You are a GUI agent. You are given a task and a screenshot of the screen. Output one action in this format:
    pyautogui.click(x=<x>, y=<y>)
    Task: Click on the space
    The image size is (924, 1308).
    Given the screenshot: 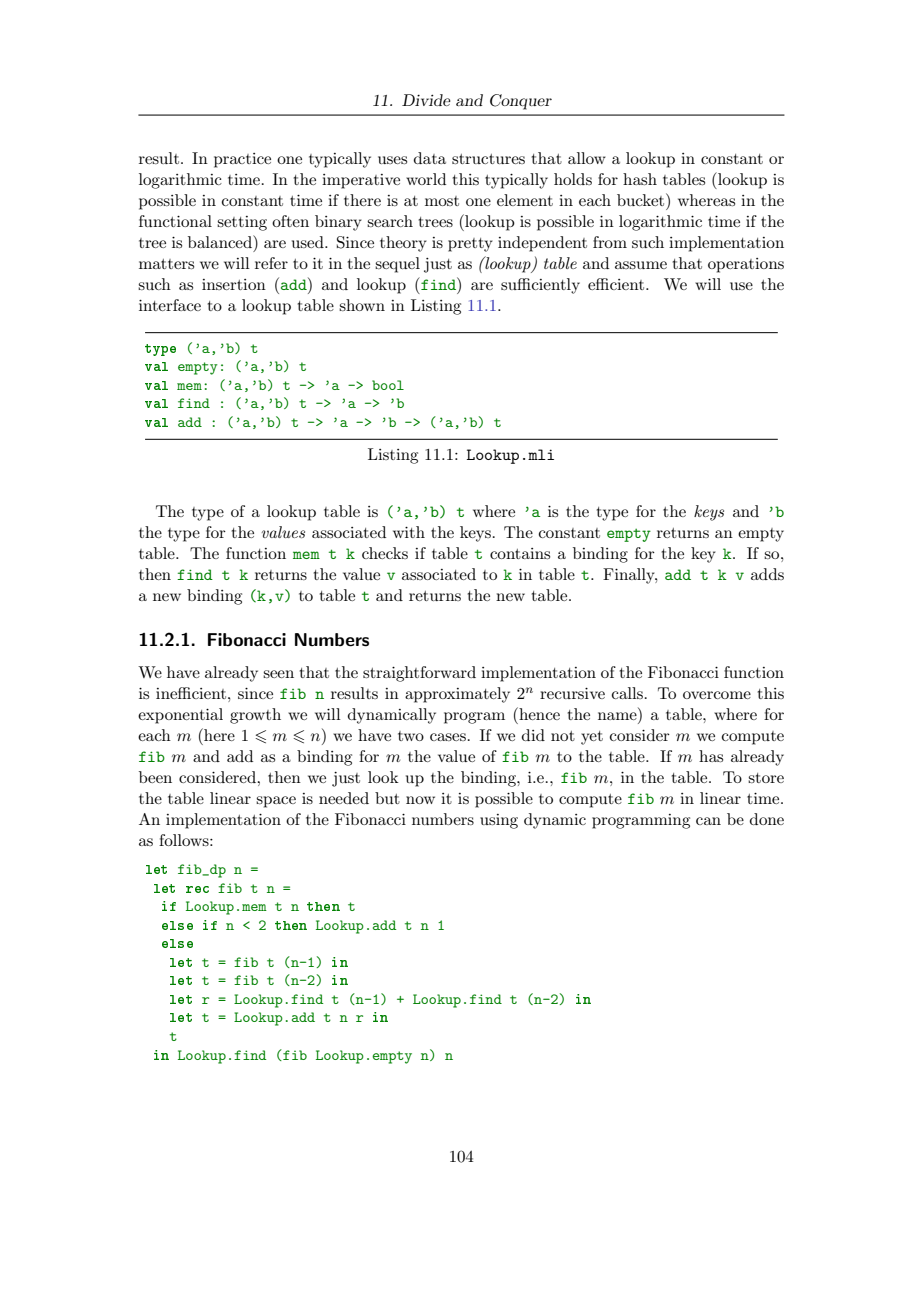 What is the action you would take?
    pyautogui.click(x=276, y=802)
